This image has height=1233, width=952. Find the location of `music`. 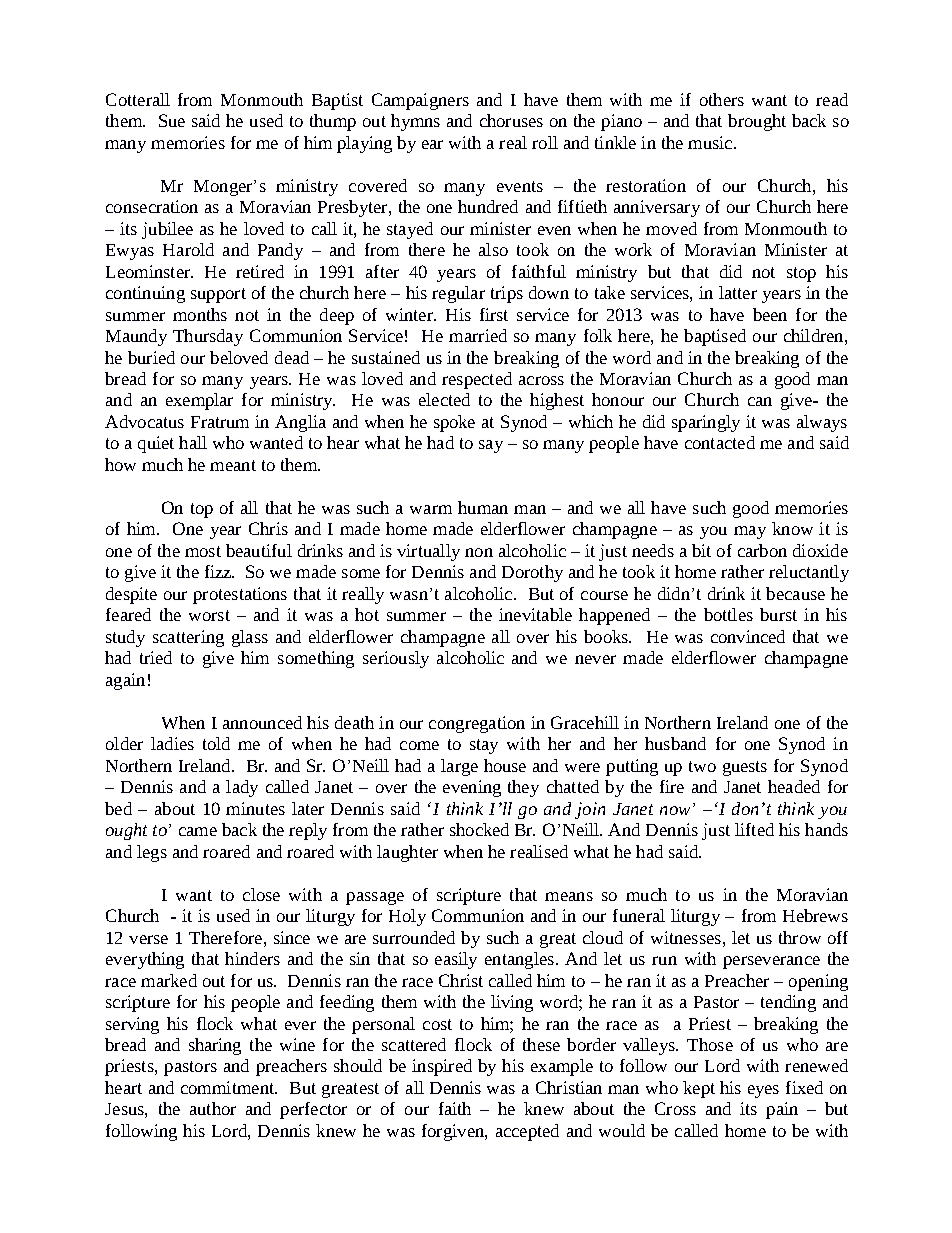

music is located at coordinates (711, 142).
